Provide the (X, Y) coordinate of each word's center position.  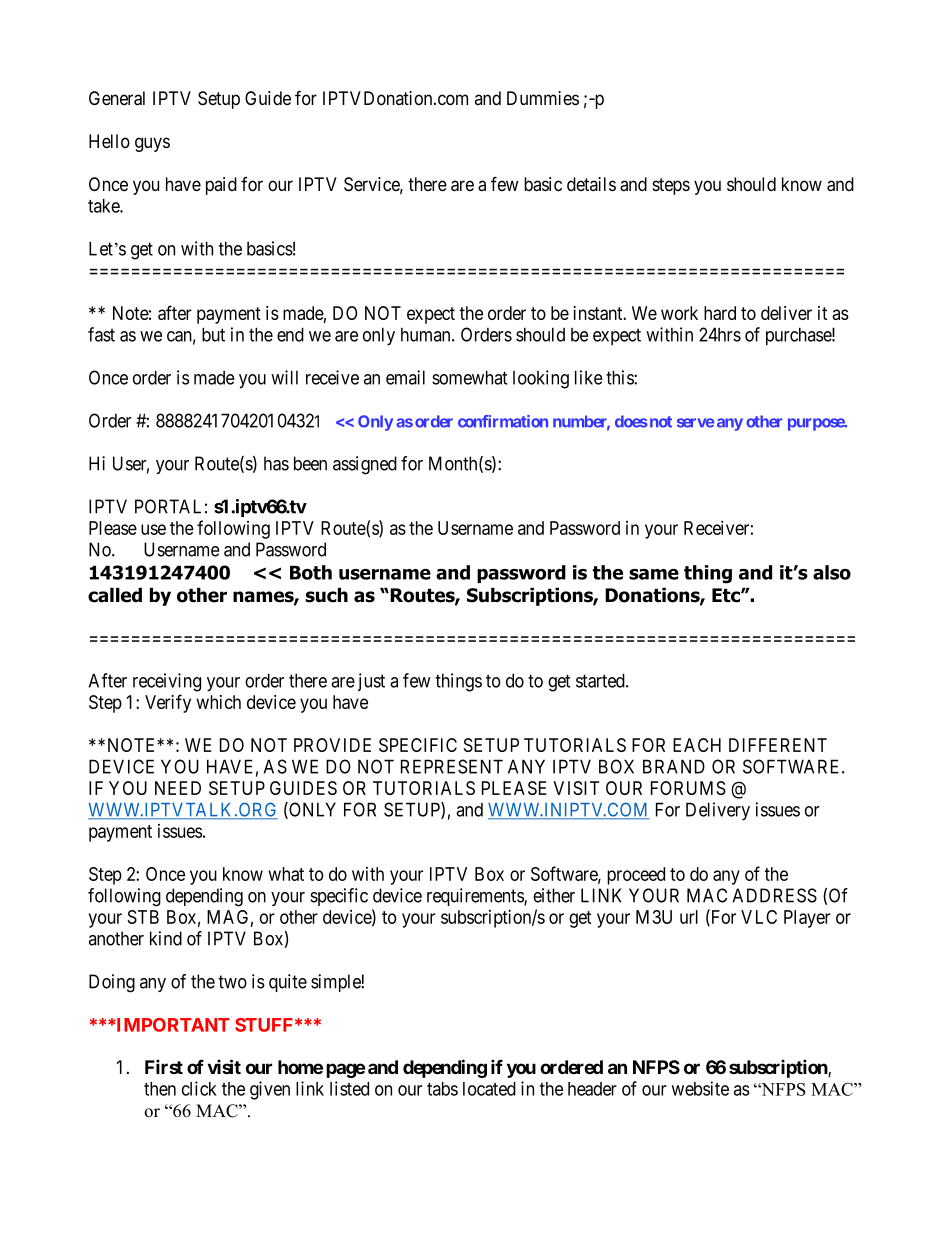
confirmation (503, 421)
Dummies (543, 98)
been (310, 463)
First (164, 1066)
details (591, 184)
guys (152, 144)
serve (695, 423)
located (489, 1089)
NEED (178, 788)
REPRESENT (452, 766)
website (700, 1088)
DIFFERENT (778, 745)
